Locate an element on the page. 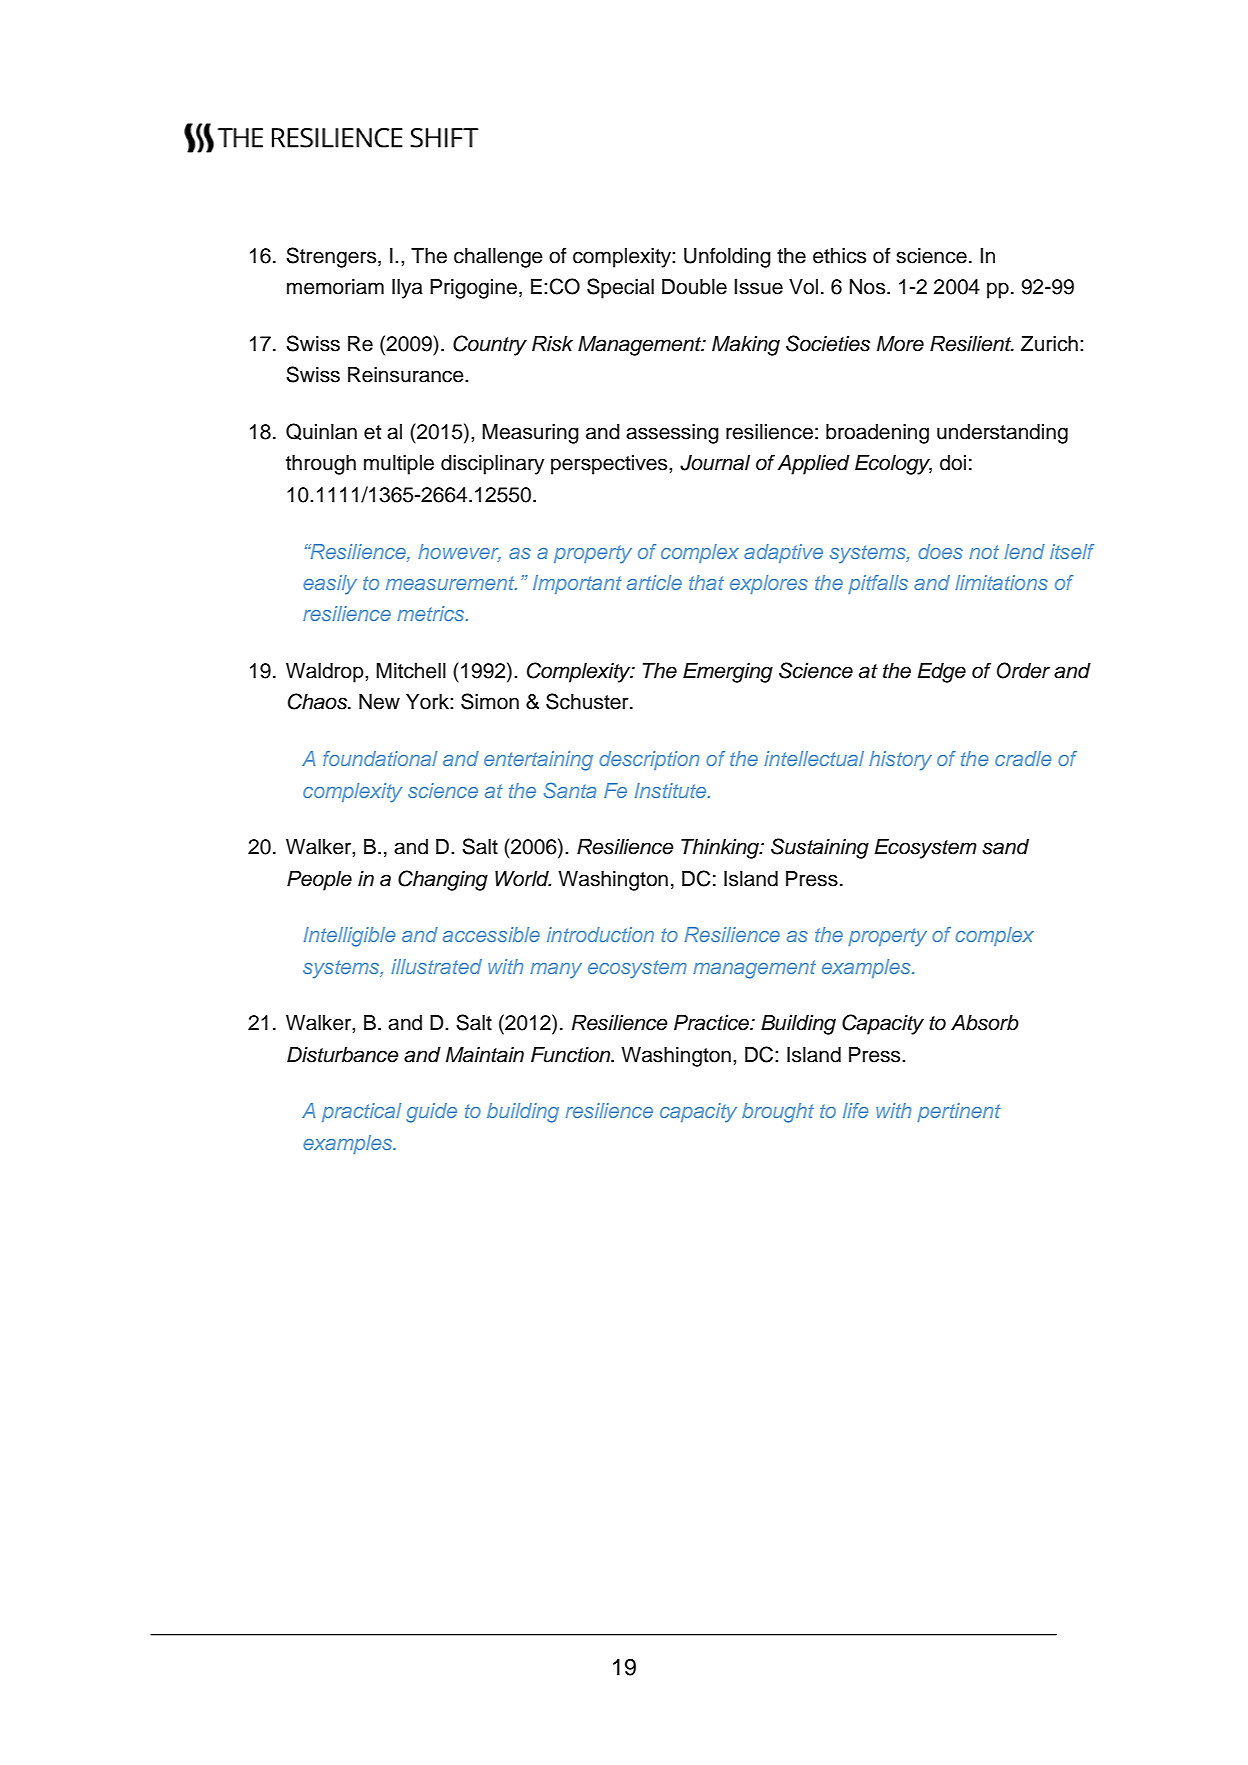 This document has height=1765, width=1248. Ilya is located at coordinates (407, 289).
